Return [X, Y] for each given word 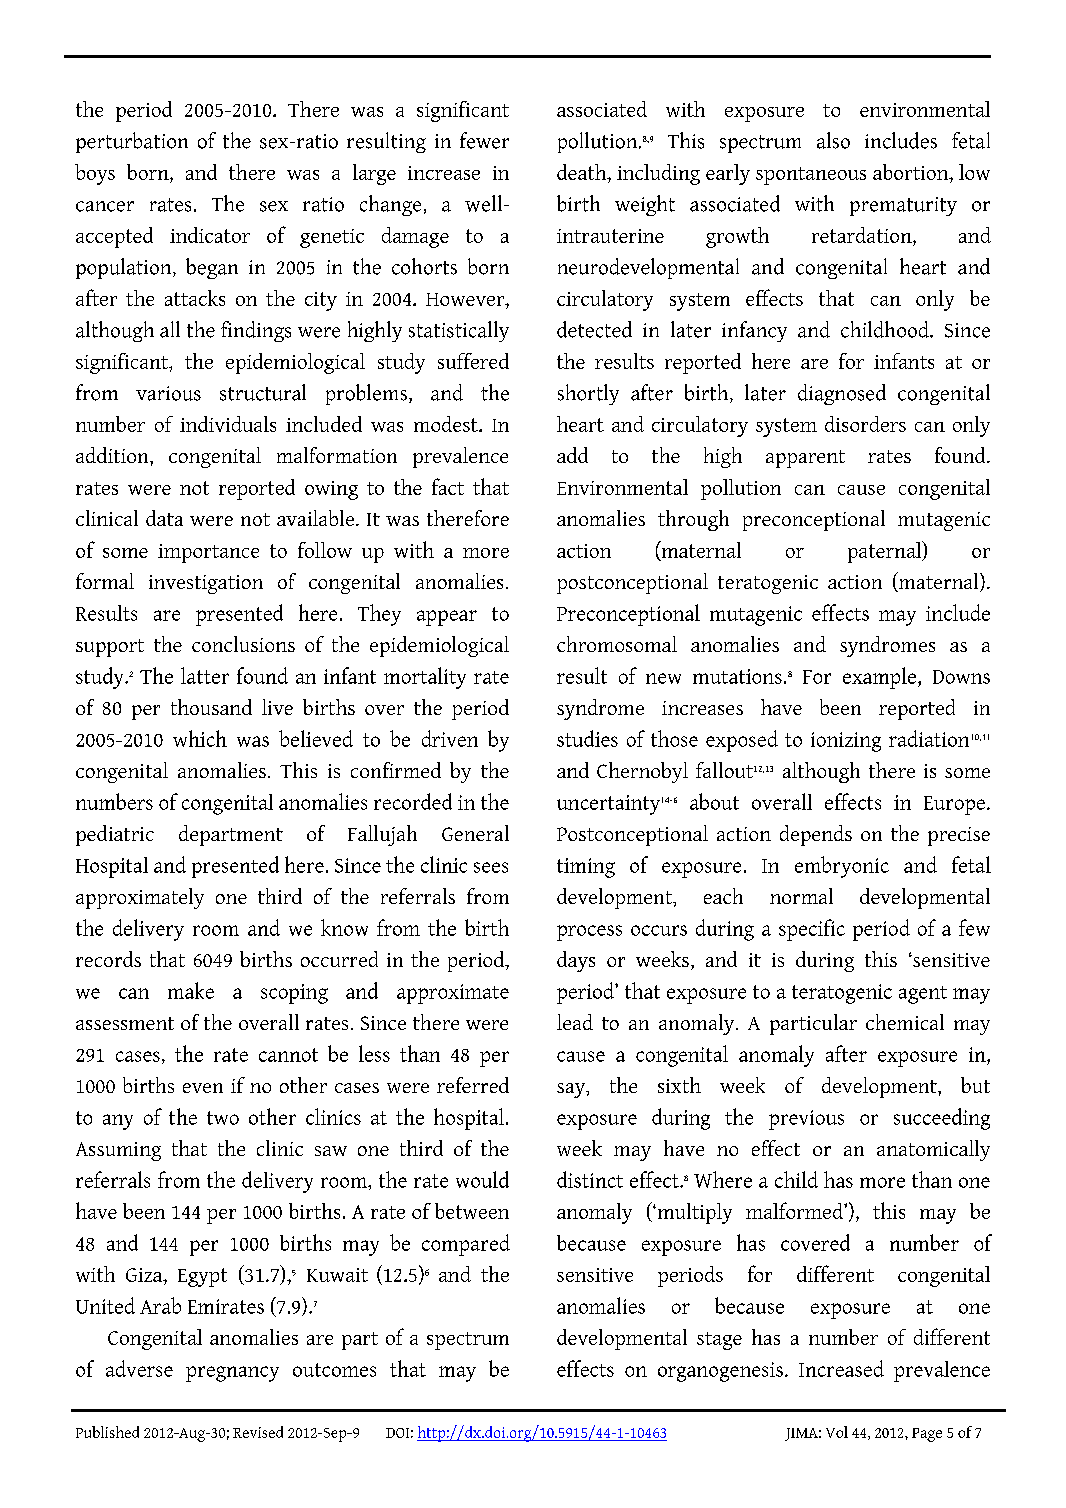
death [583, 172]
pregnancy [232, 1374]
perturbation [132, 142]
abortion [912, 172]
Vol [837, 1432]
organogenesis [720, 1372]
